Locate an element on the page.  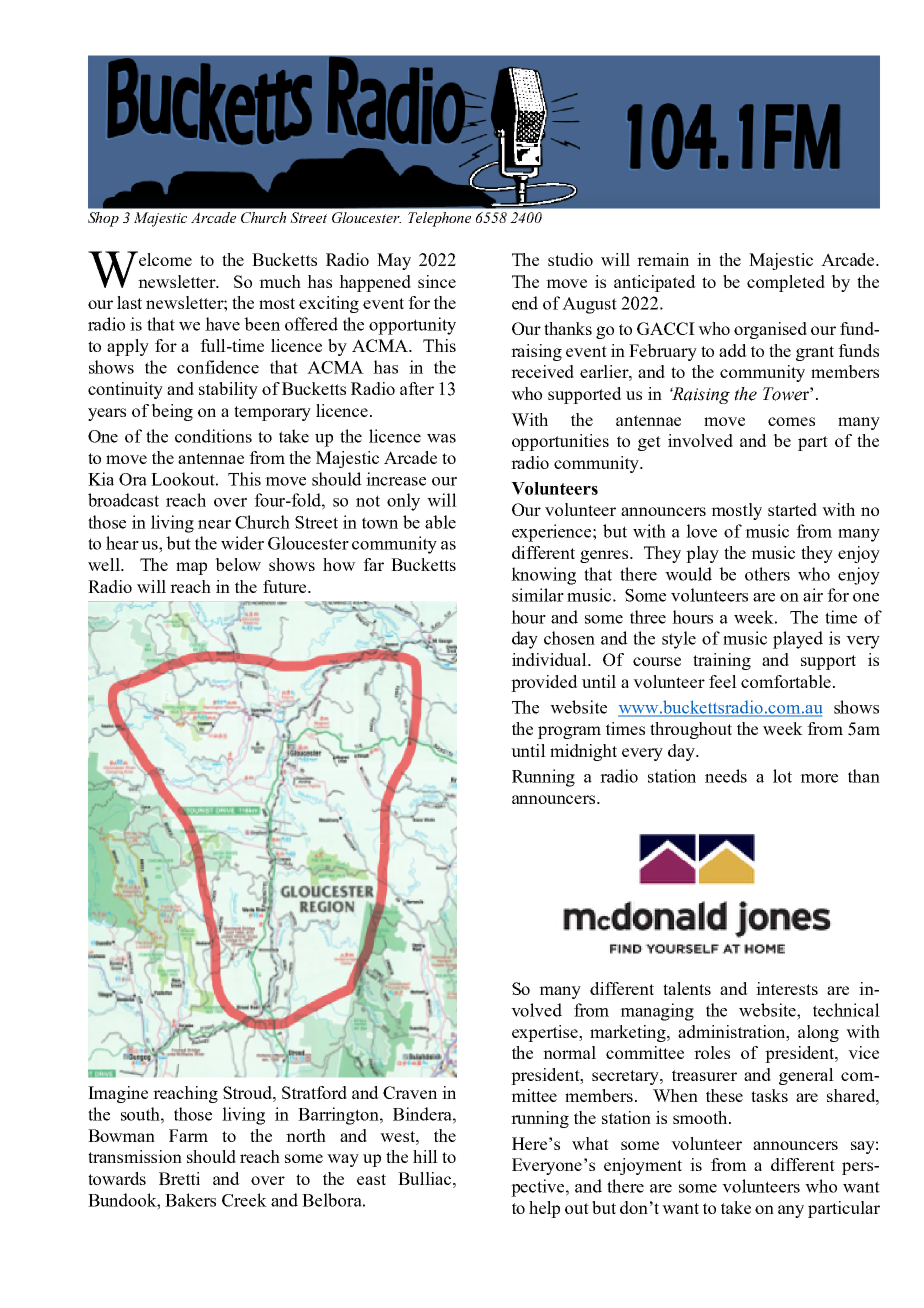
smooth is located at coordinates (701, 1117).
